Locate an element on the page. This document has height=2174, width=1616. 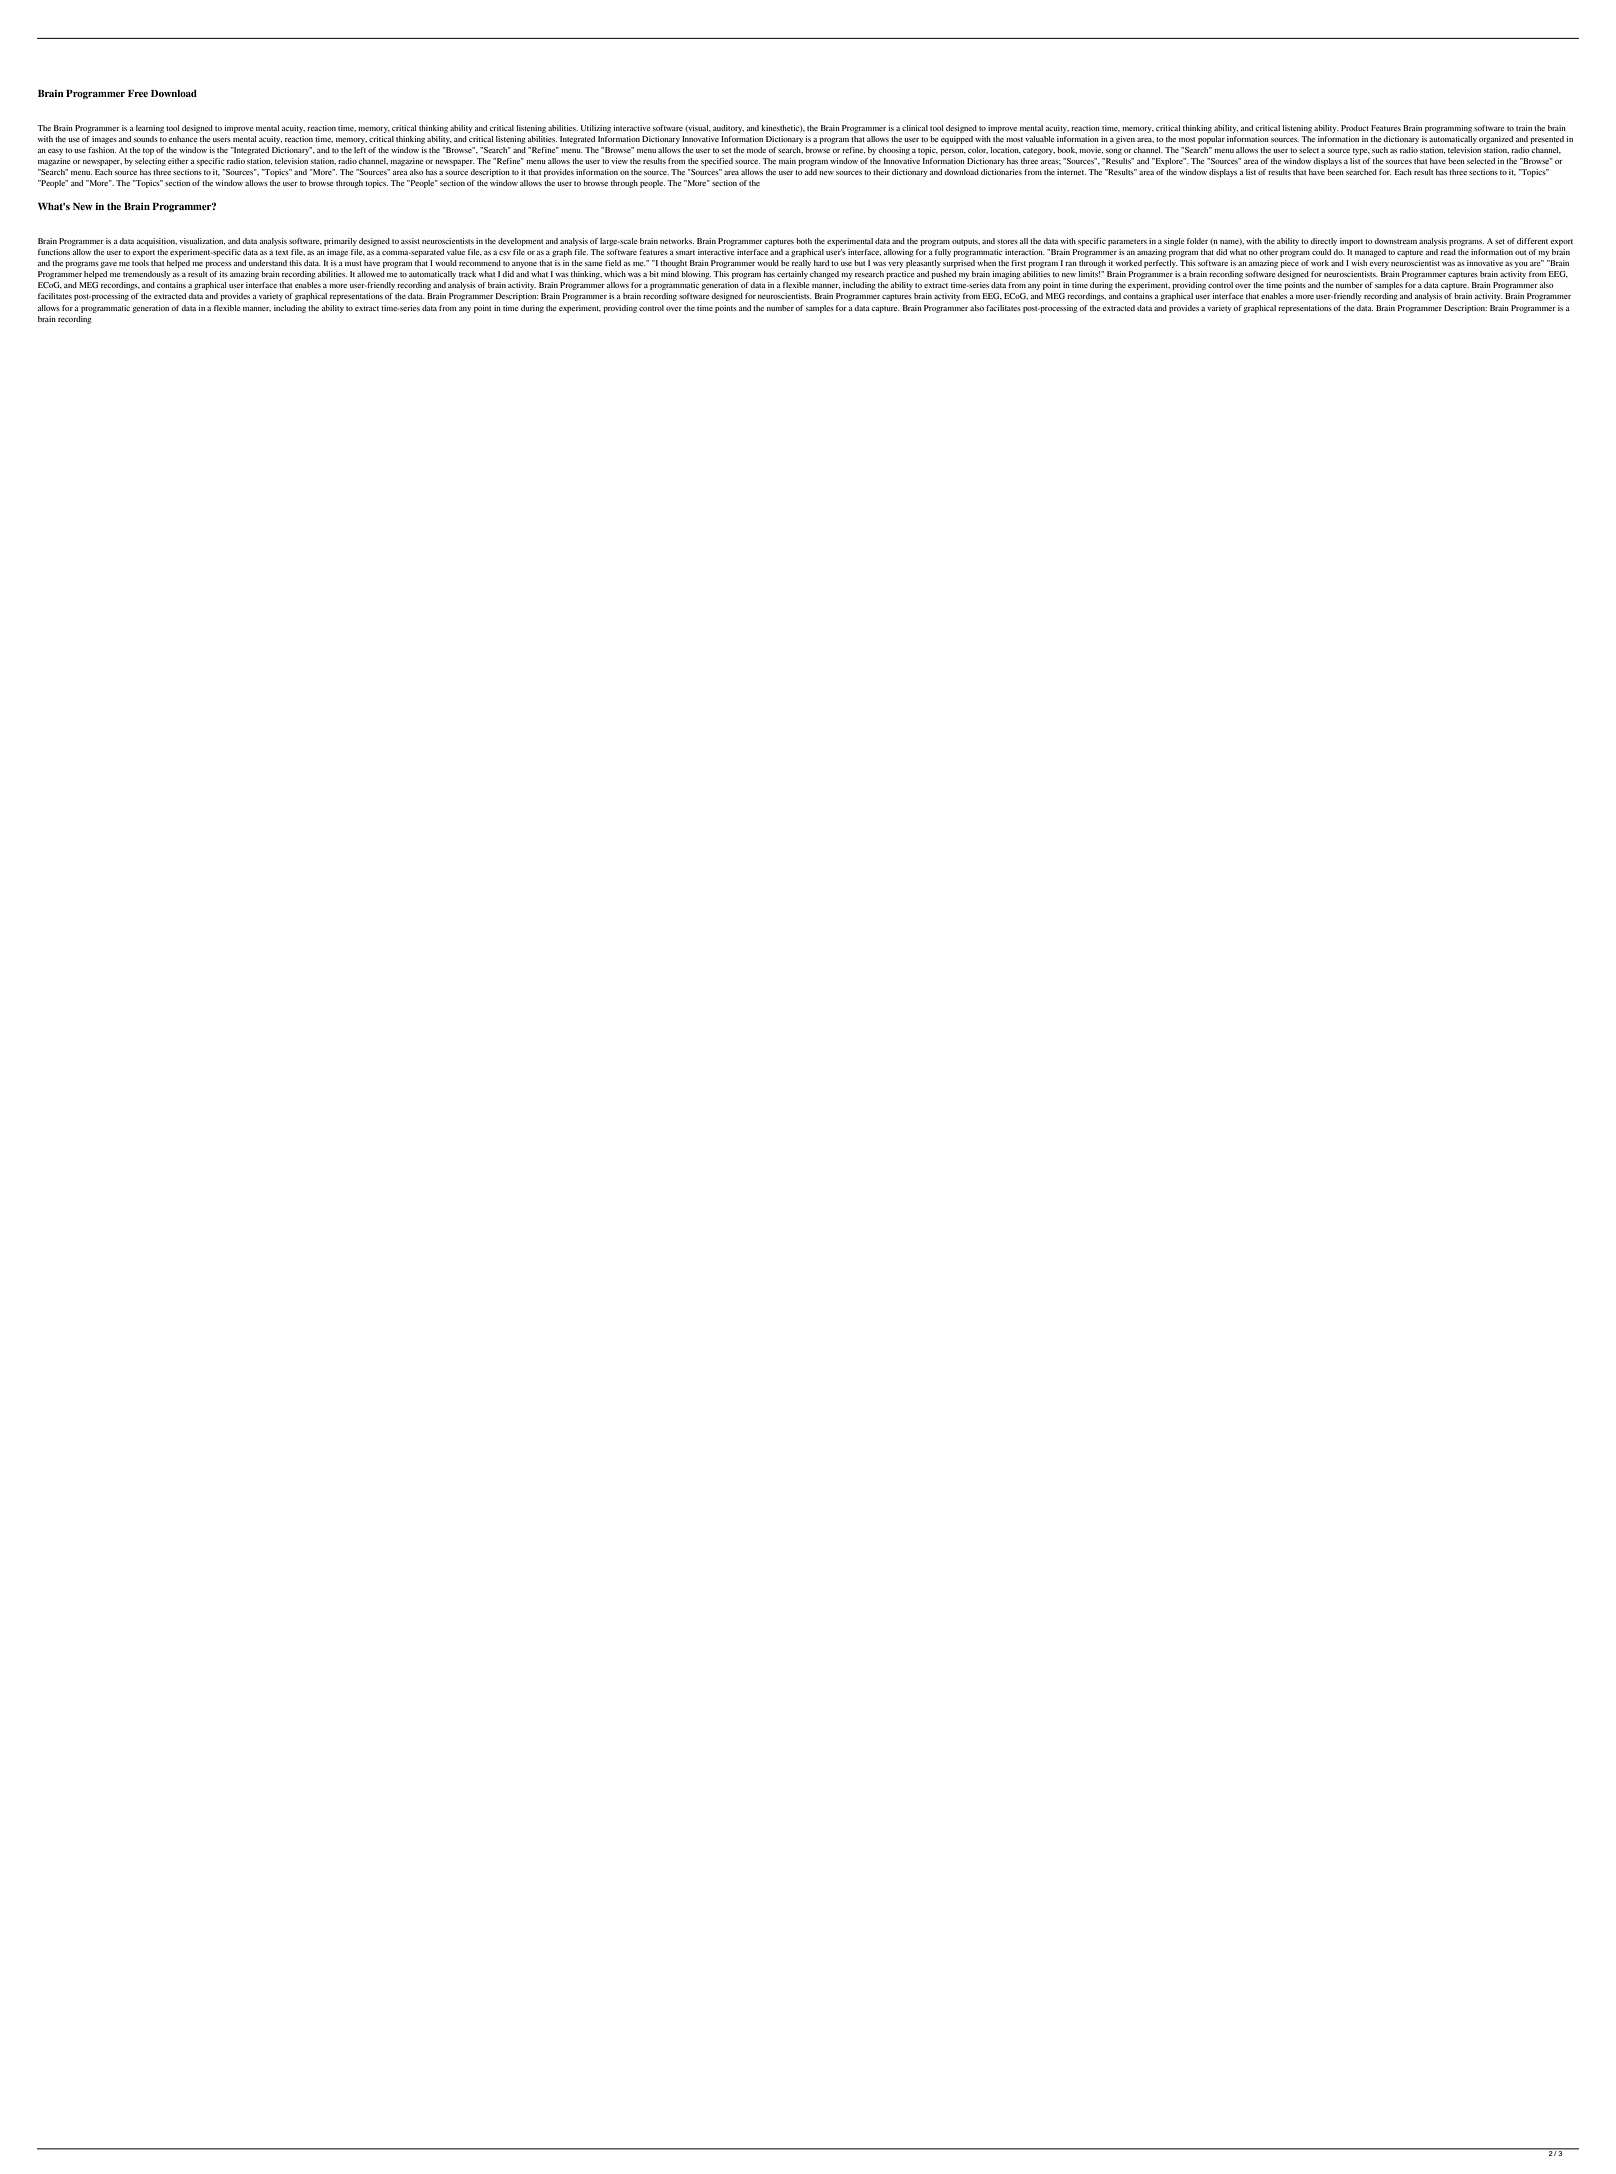
Free is located at coordinates (138, 93).
